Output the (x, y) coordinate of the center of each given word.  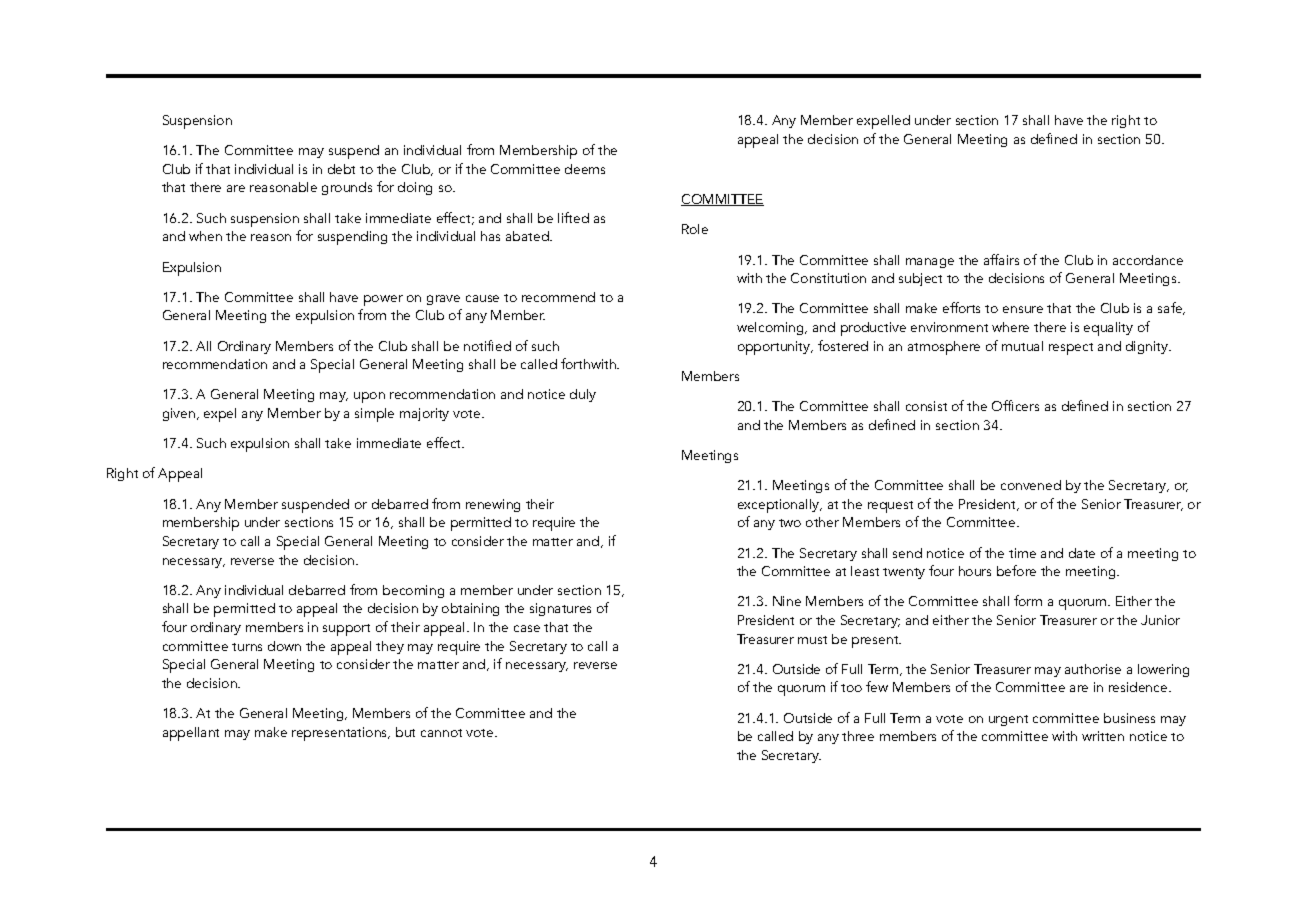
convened (1031, 485)
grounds (347, 188)
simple (374, 415)
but (405, 732)
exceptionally (779, 506)
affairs (1001, 259)
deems (585, 169)
